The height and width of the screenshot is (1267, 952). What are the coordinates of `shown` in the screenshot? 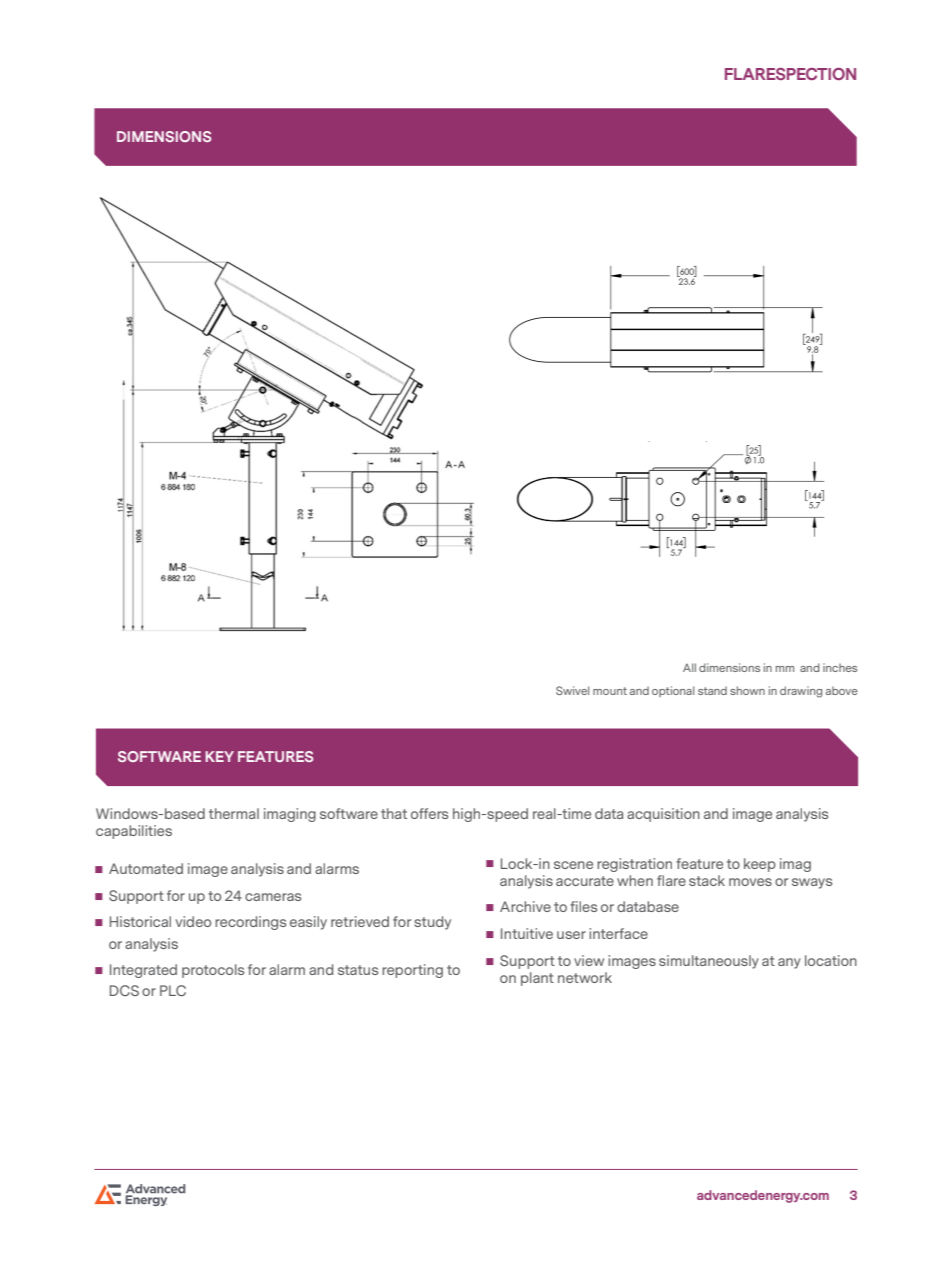 It's located at (747, 690).
